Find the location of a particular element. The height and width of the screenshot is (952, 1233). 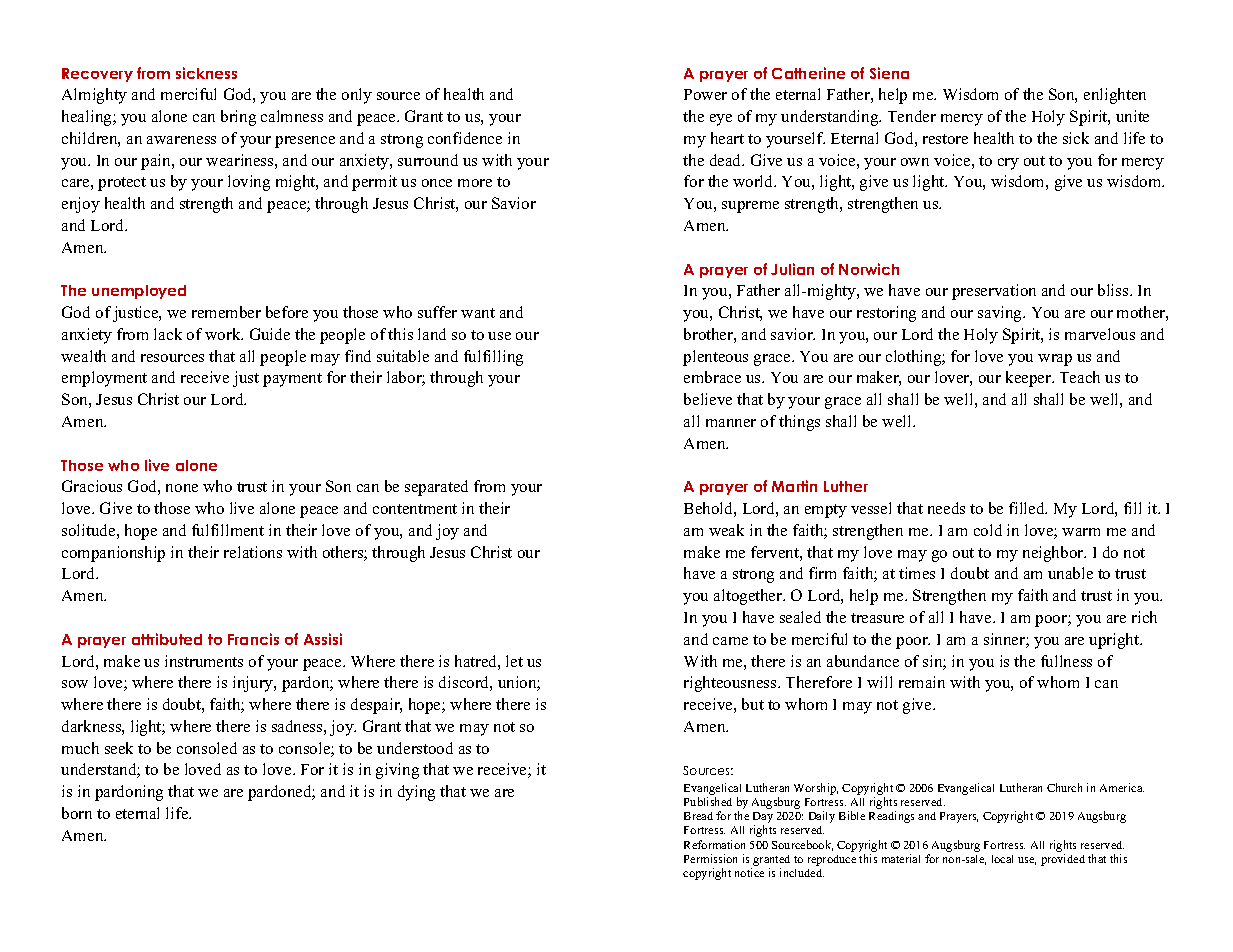

born is located at coordinates (77, 813).
